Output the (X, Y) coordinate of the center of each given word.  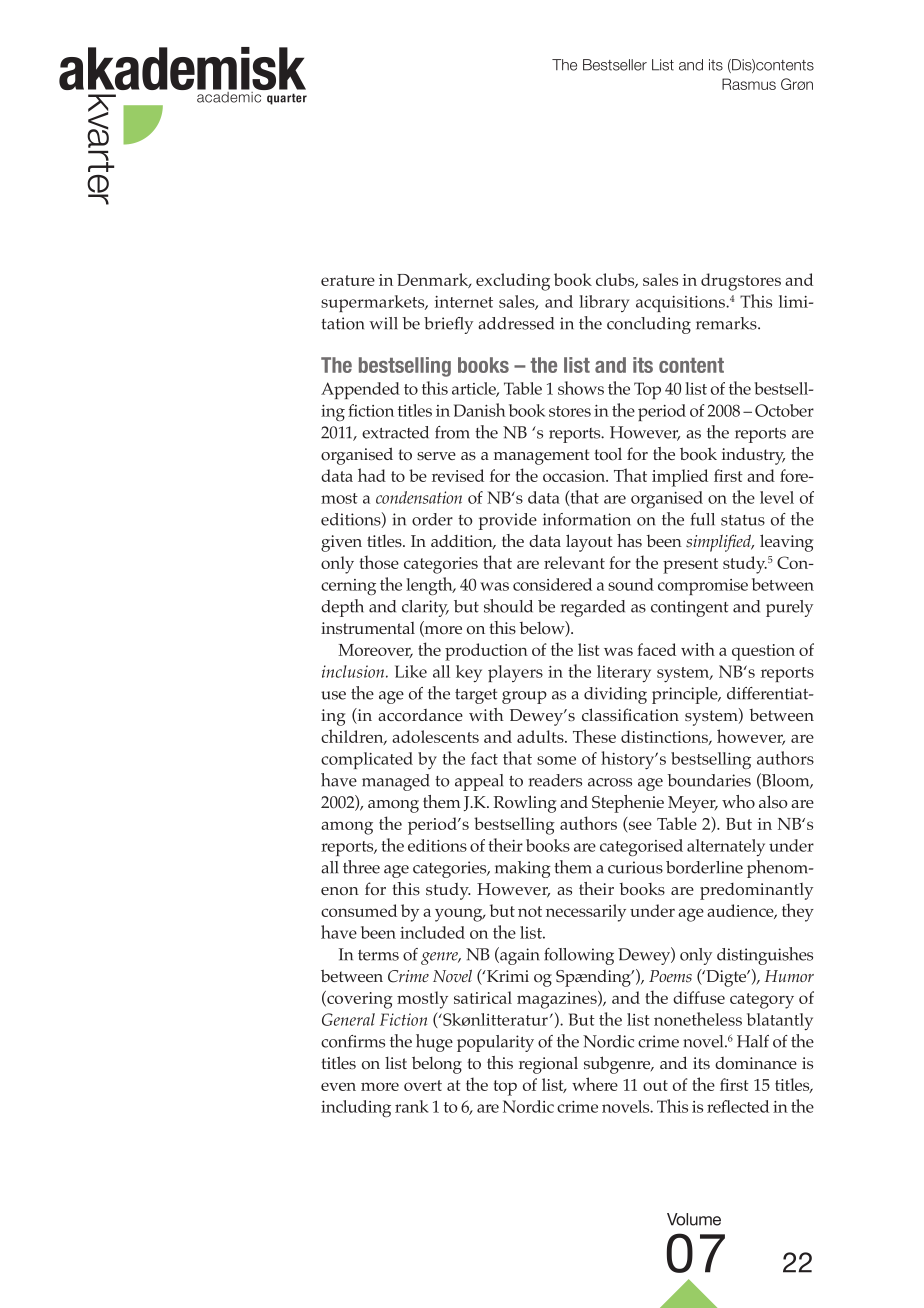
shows (581, 388)
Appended (360, 390)
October (784, 410)
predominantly (756, 891)
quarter (287, 99)
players (515, 673)
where (595, 1084)
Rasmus (749, 84)
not (530, 911)
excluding (513, 282)
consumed (359, 910)
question (763, 652)
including (356, 1108)
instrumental (368, 628)
